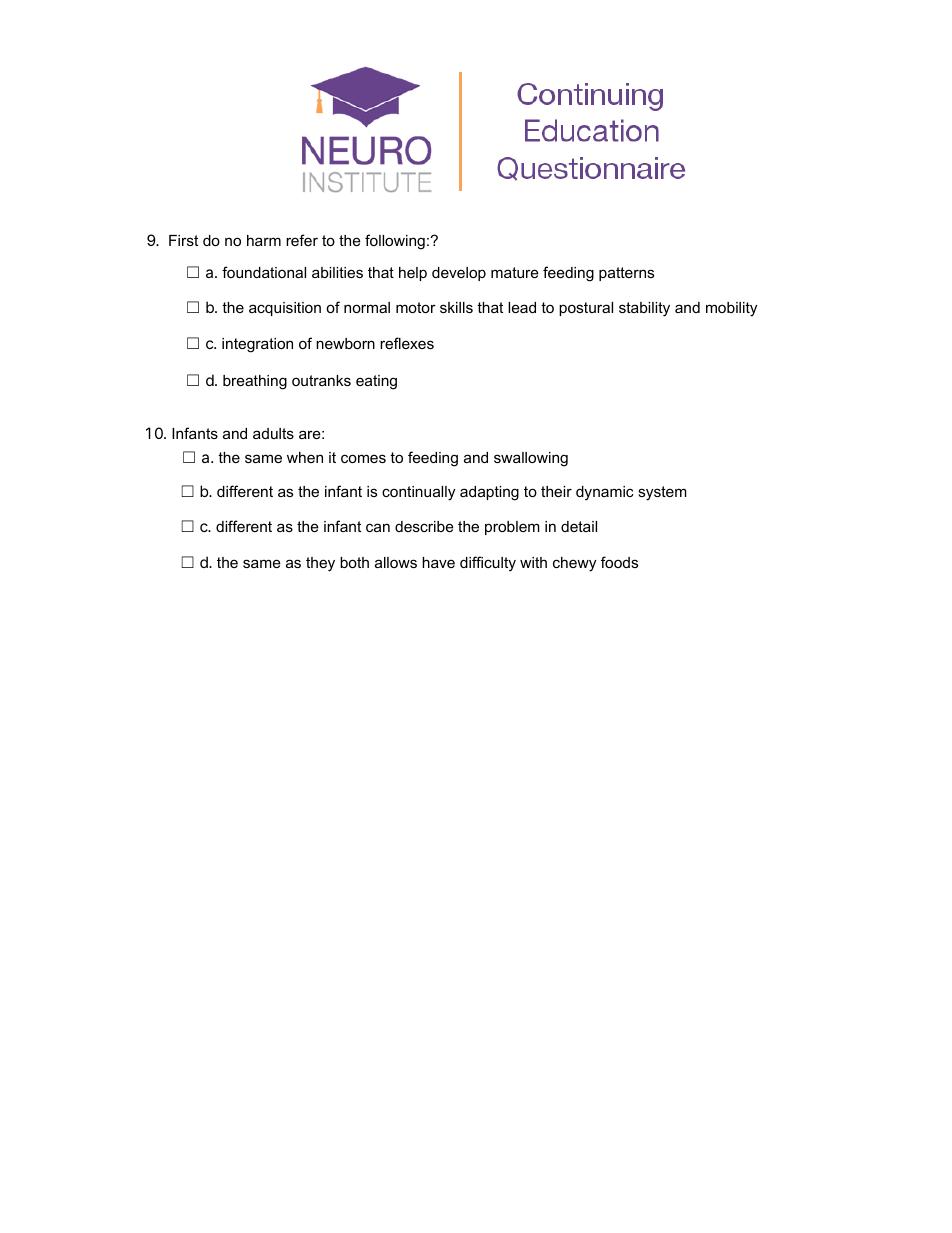  What do you see at coordinates (626, 274) in the image?
I see `patterns` at bounding box center [626, 274].
